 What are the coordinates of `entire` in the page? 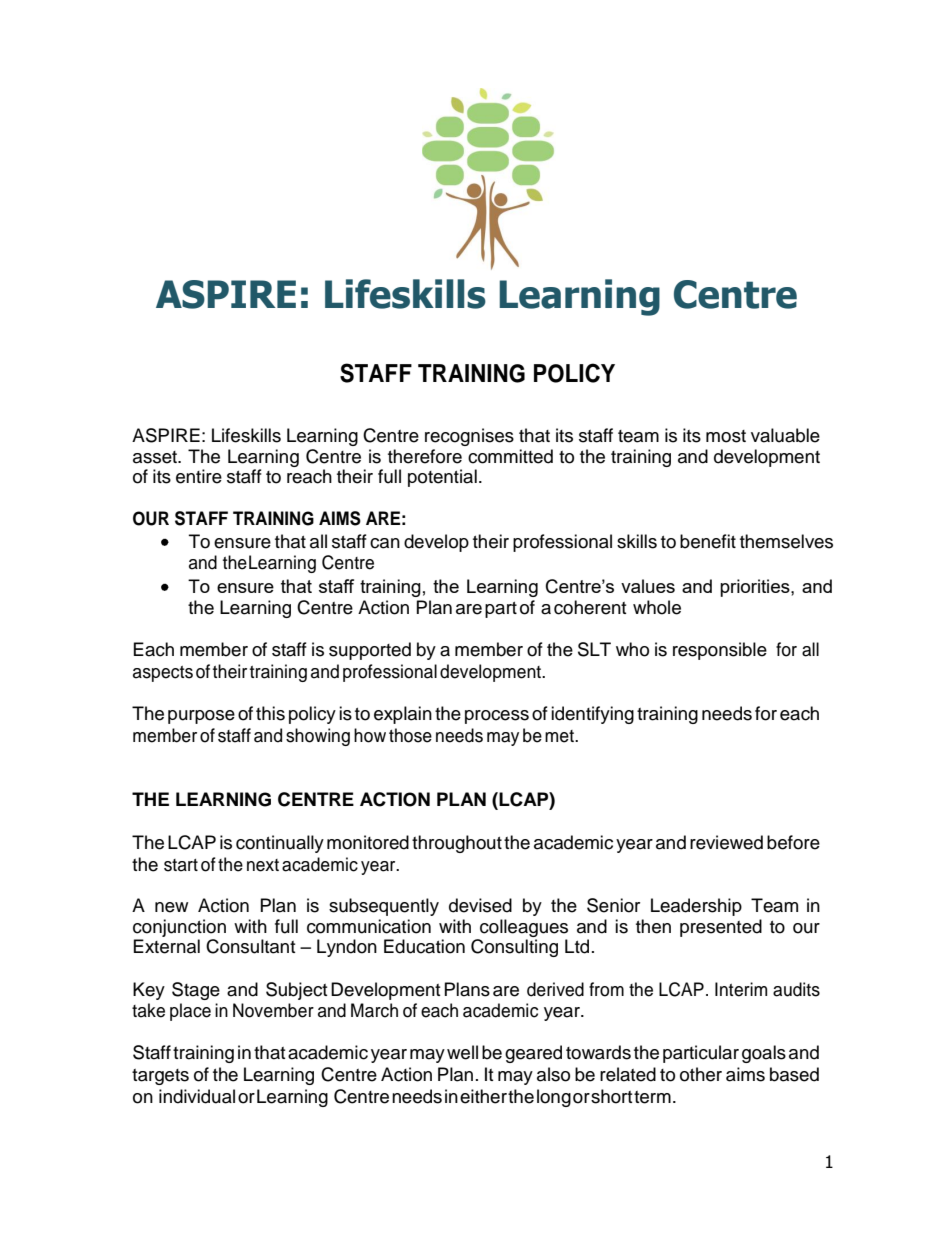 It's located at (199, 476).
